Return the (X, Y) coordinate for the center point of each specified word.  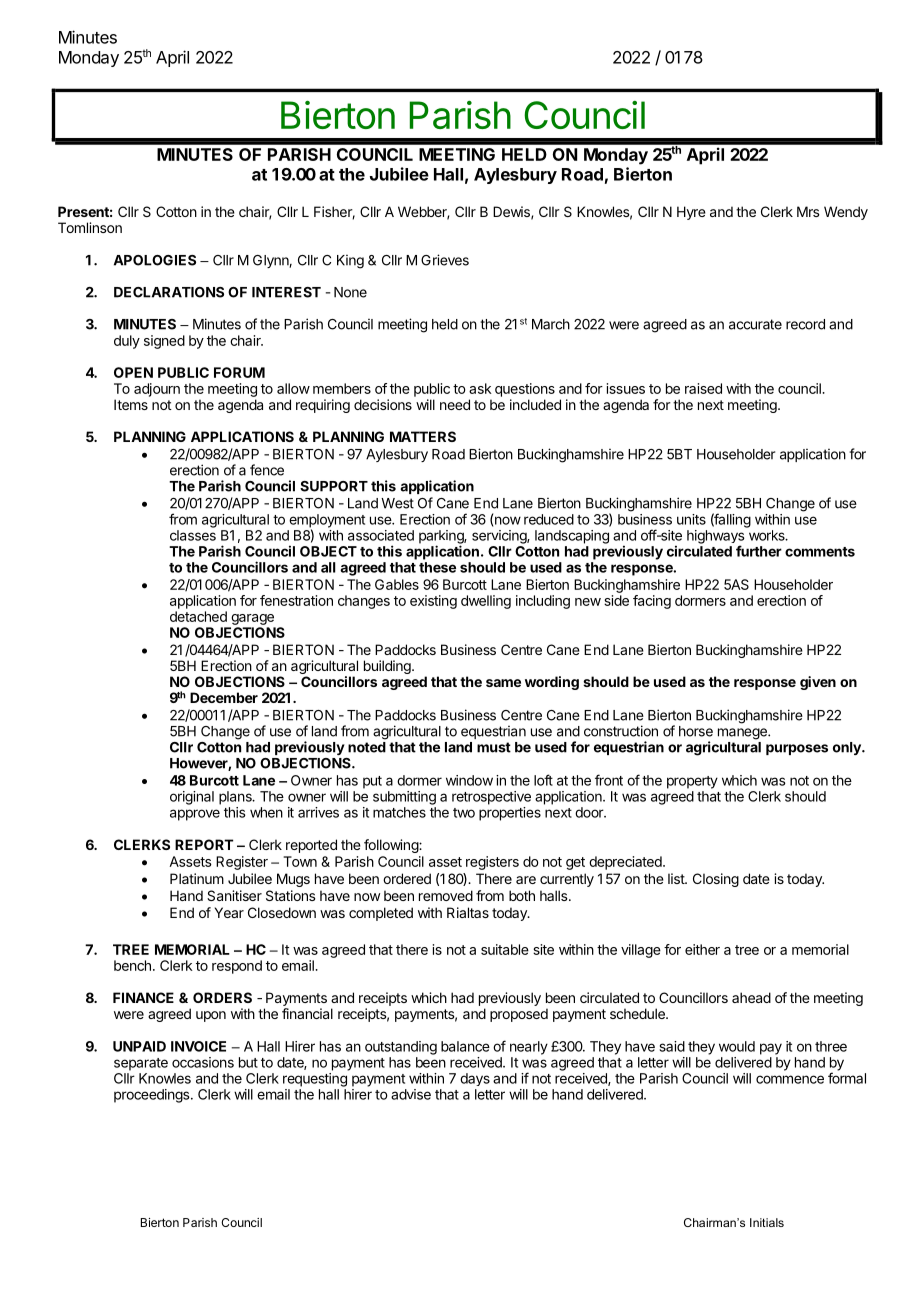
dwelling (486, 602)
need (455, 404)
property (692, 782)
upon (211, 1016)
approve (195, 815)
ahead (751, 997)
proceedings (153, 1096)
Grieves (445, 260)
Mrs (808, 211)
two (464, 813)
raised (703, 388)
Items (131, 404)
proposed (519, 1015)
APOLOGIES (155, 260)
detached (198, 616)
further (759, 551)
